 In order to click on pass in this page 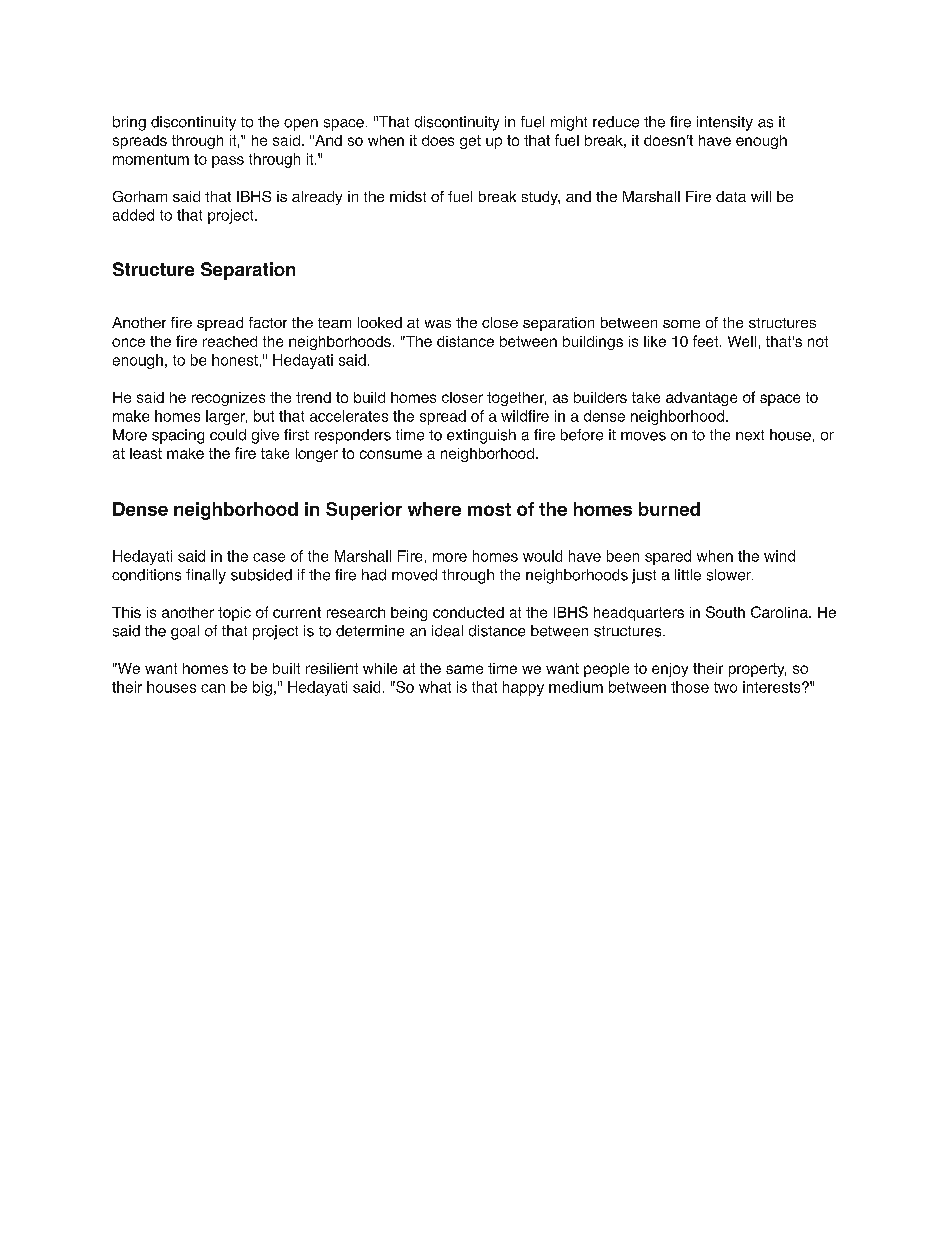, I will do `click(228, 162)`.
